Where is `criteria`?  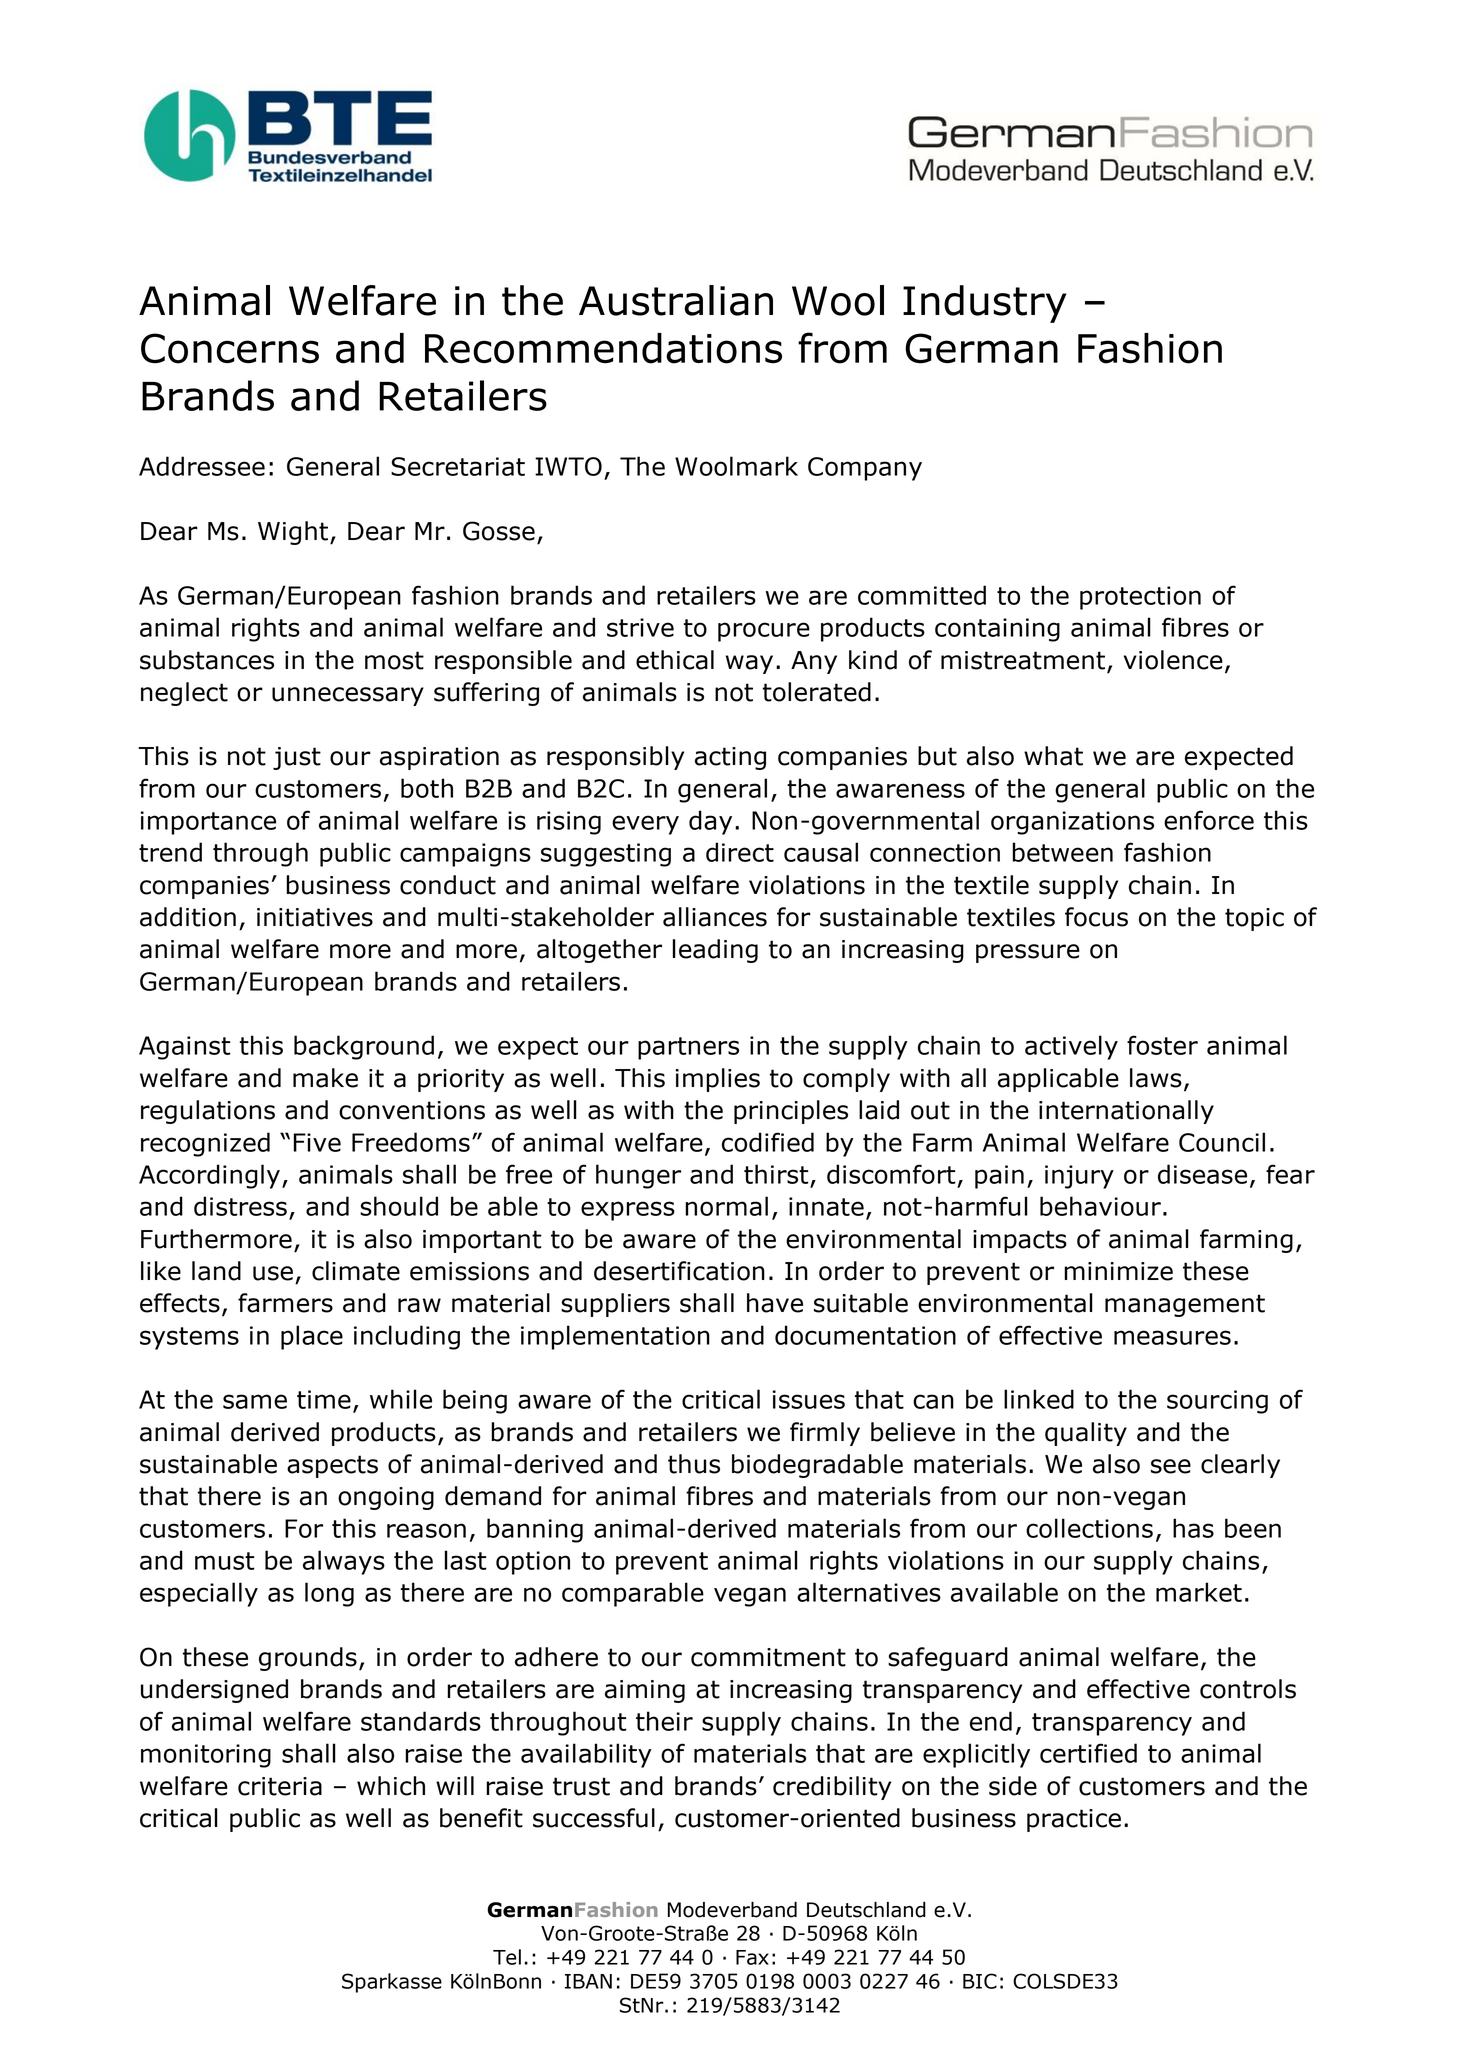
criteria is located at coordinates (280, 1786).
